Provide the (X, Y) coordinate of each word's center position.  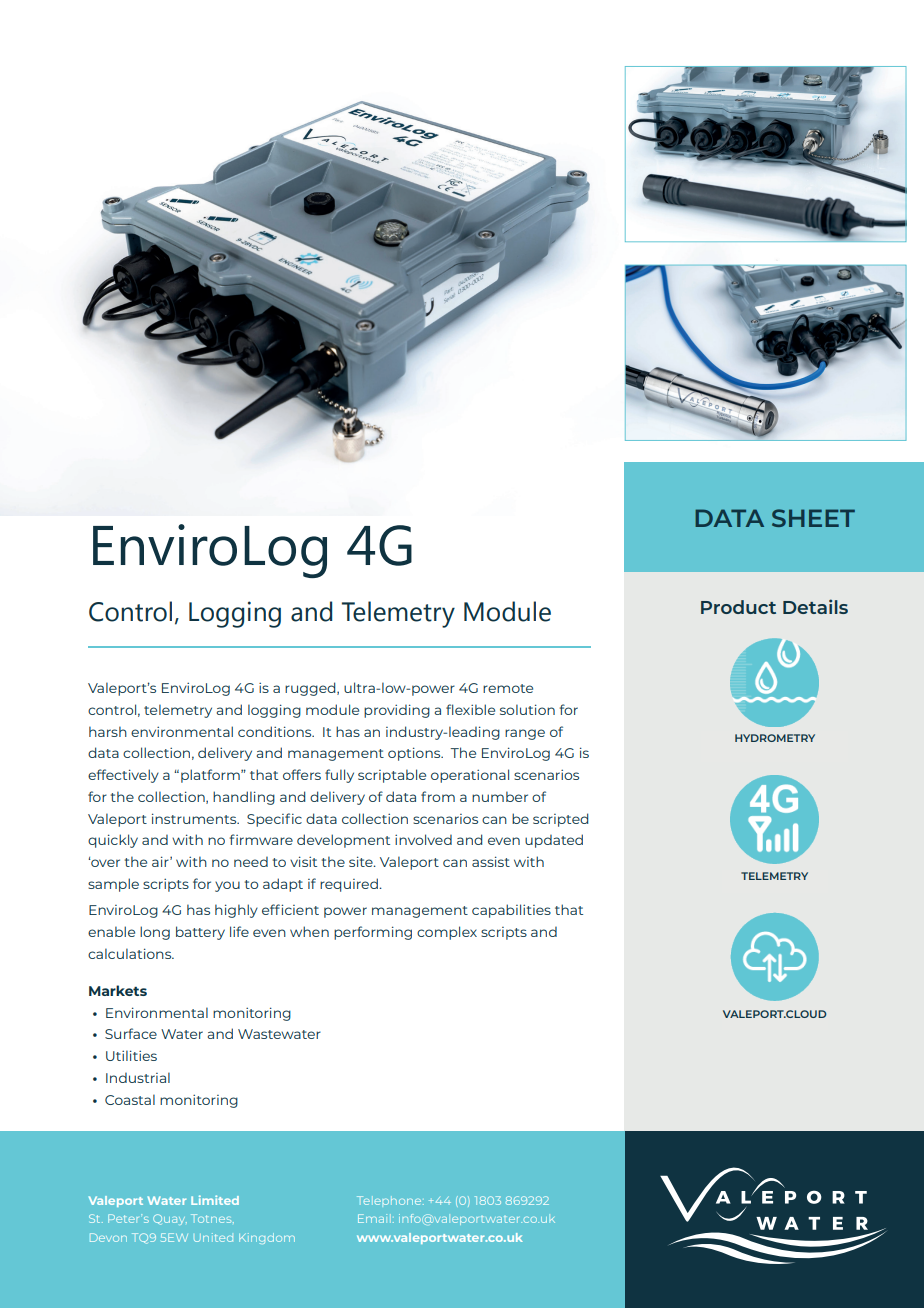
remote (508, 688)
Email (374, 1218)
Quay (170, 1219)
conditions (276, 731)
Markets (118, 990)
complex (447, 933)
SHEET (813, 518)
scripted (560, 820)
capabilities (511, 911)
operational (470, 776)
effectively (123, 776)
